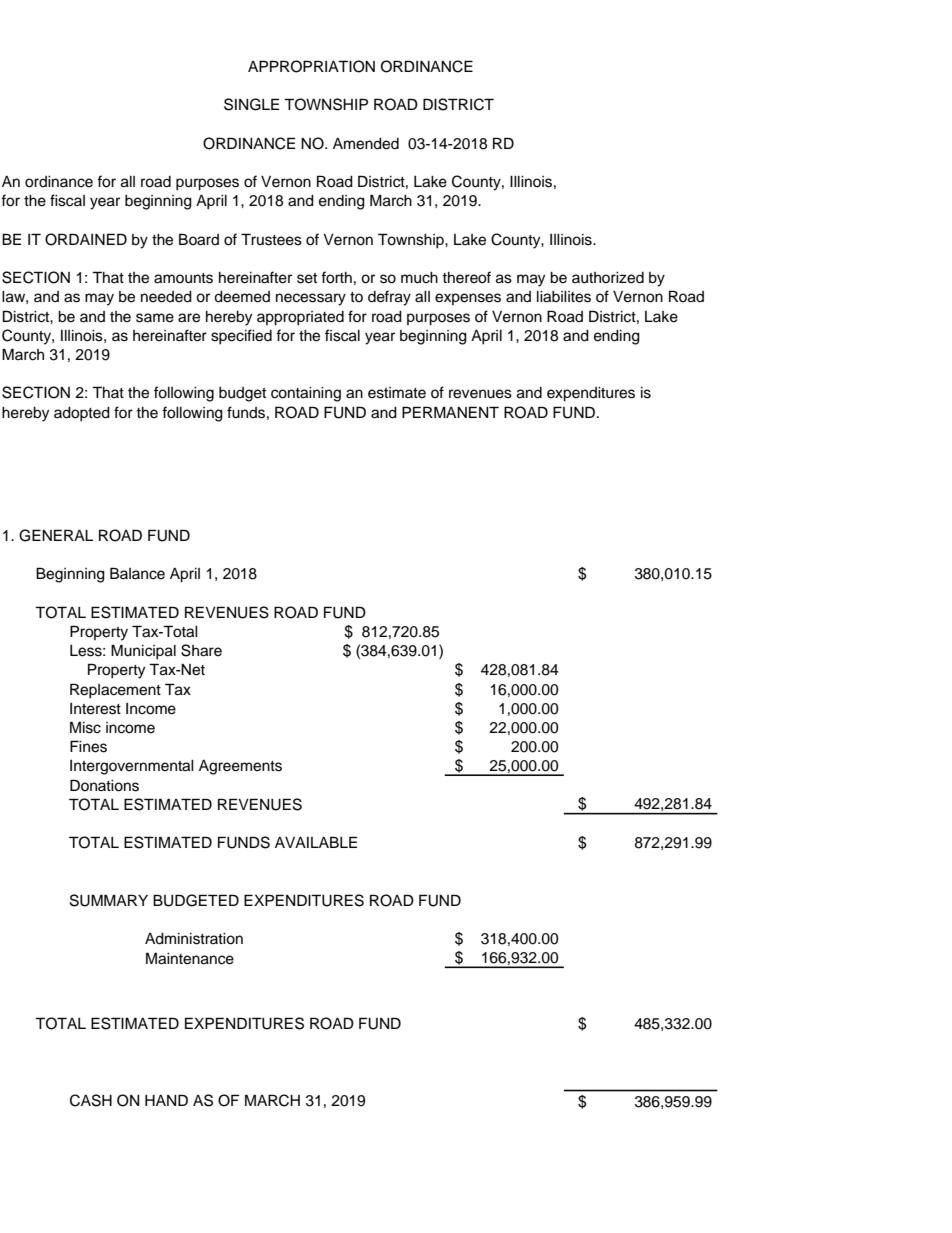 The width and height of the screenshot is (952, 1233). What do you see at coordinates (316, 842) in the screenshot?
I see `AVAILABLE` at bounding box center [316, 842].
